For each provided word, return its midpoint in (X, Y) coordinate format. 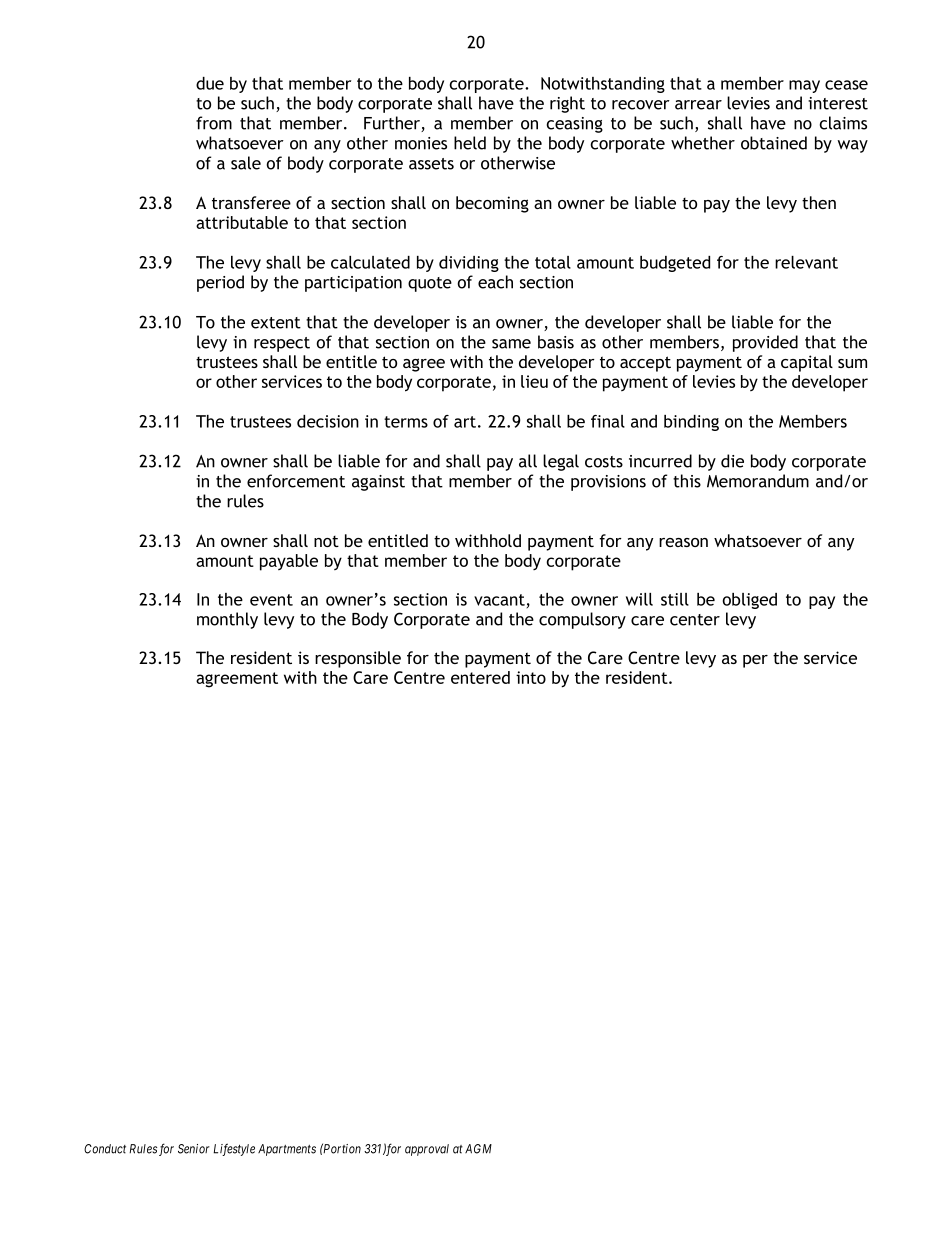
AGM (478, 1149)
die (732, 461)
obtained (774, 143)
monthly (227, 620)
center (695, 620)
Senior (194, 1149)
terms (406, 422)
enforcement (296, 481)
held (470, 143)
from (214, 123)
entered (480, 677)
